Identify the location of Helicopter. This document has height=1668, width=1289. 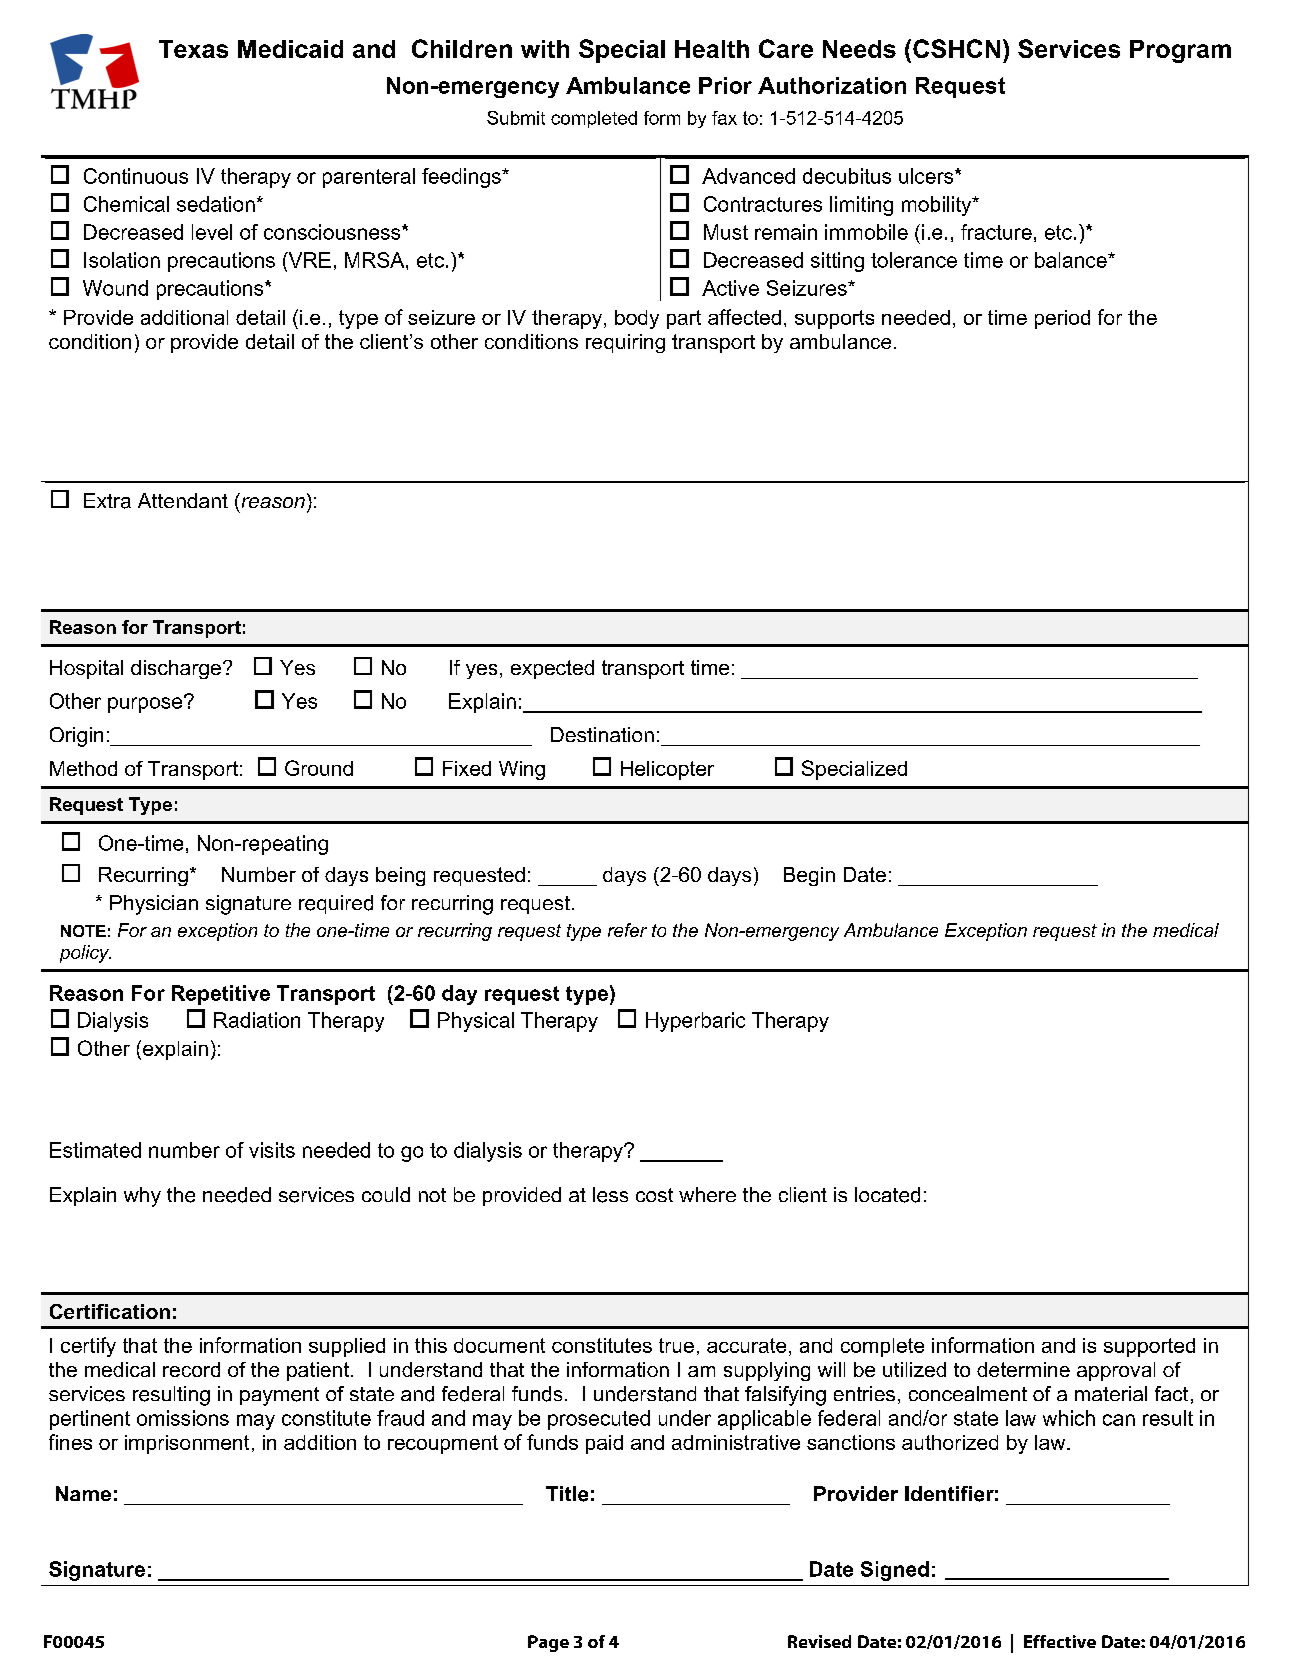
(667, 770).
